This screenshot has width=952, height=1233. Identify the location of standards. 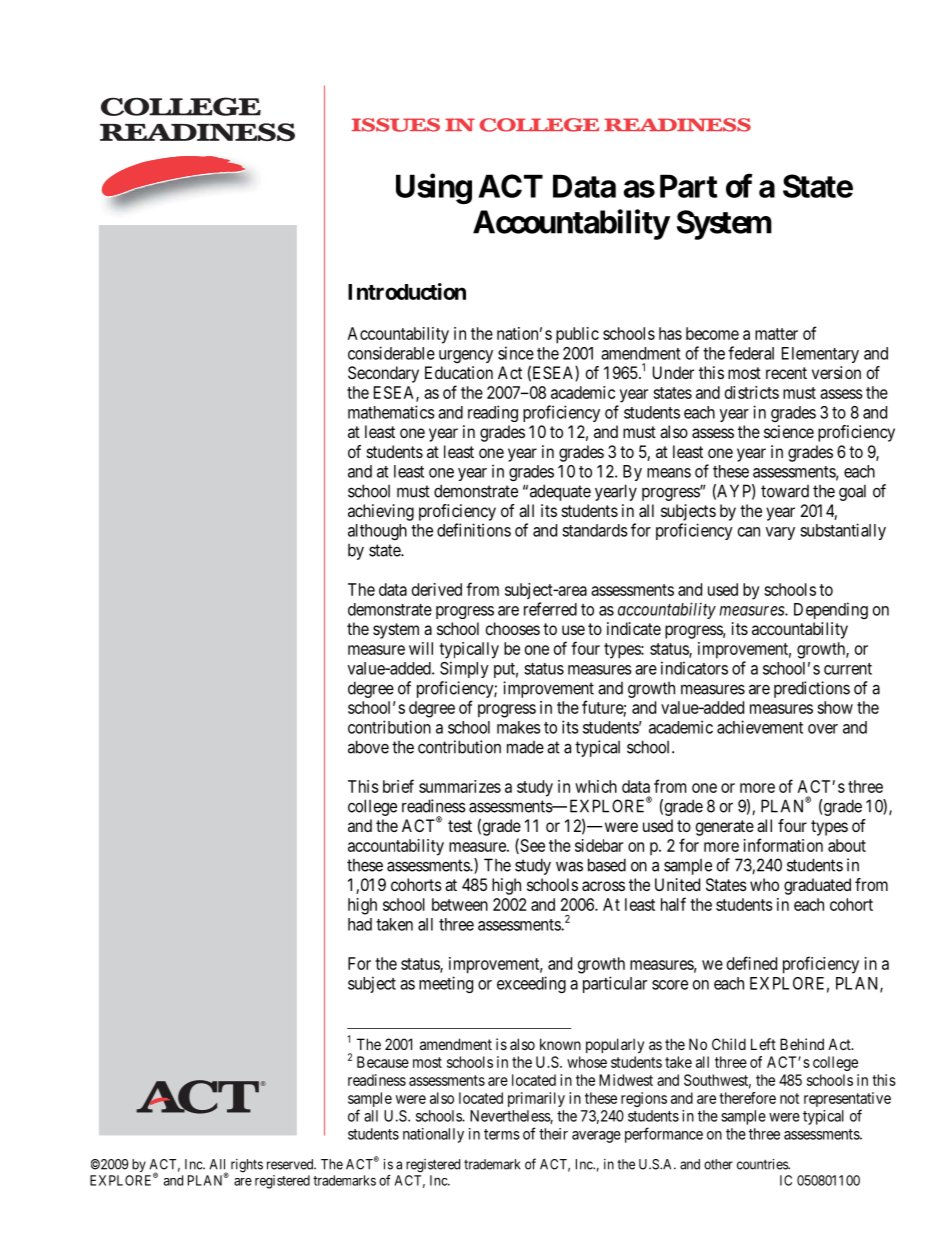
(595, 530).
